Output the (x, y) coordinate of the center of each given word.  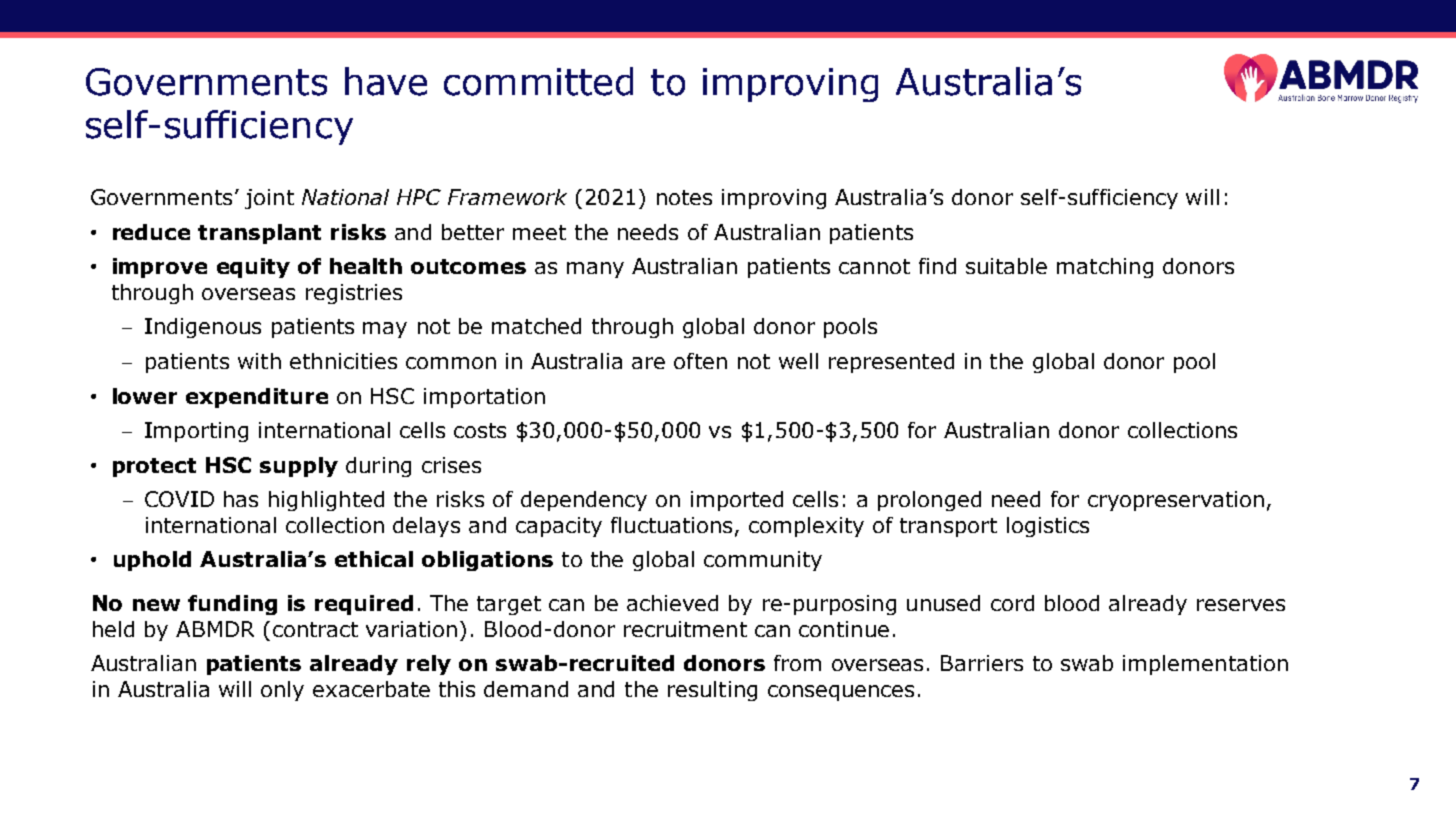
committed (538, 81)
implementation (1205, 665)
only (282, 691)
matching (1105, 268)
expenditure (257, 398)
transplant (259, 234)
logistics (1048, 527)
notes (684, 197)
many (595, 270)
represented (891, 363)
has (241, 499)
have (386, 81)
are (648, 363)
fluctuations (673, 526)
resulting (712, 691)
